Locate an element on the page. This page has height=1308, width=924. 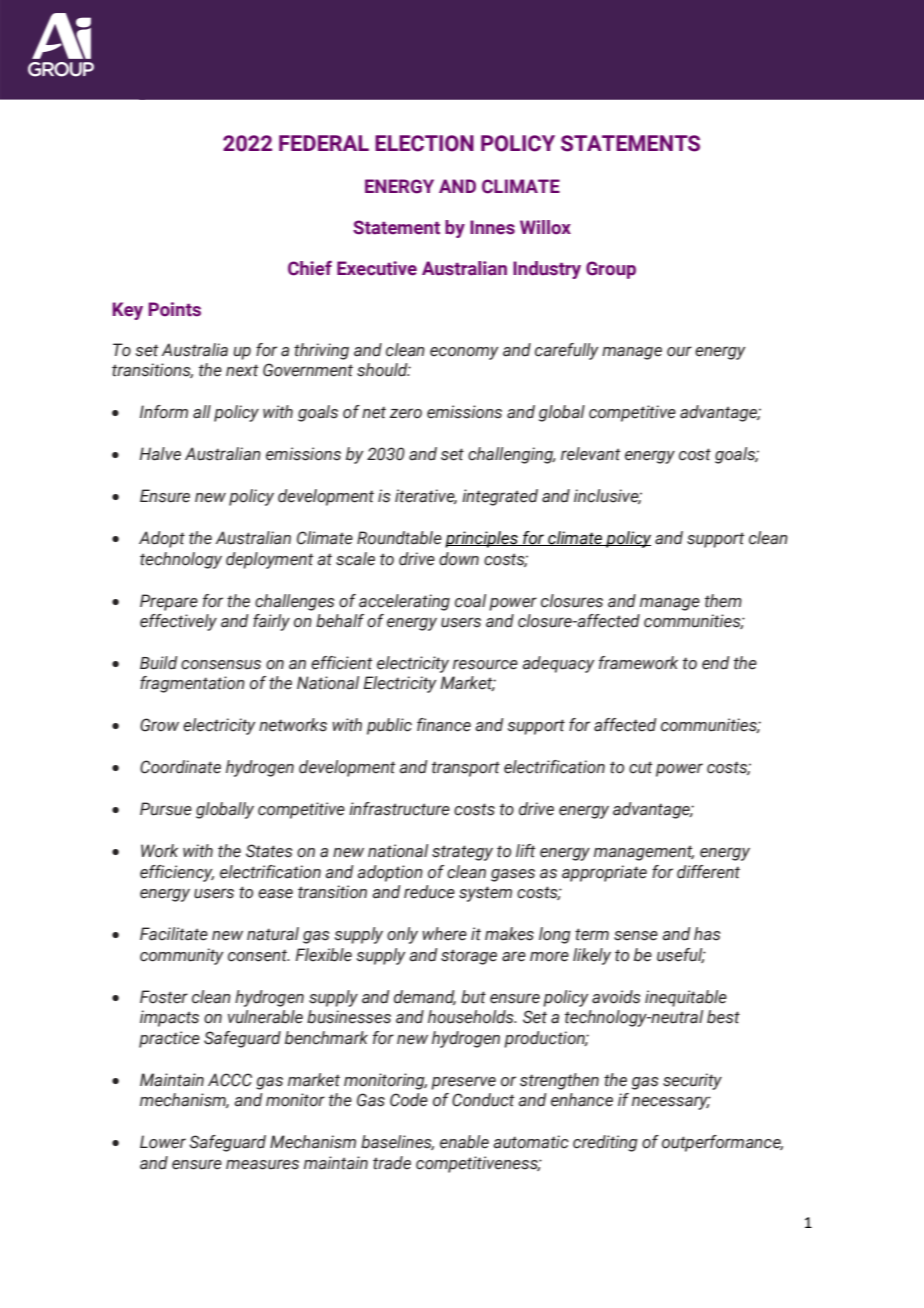
Group is located at coordinates (611, 270).
